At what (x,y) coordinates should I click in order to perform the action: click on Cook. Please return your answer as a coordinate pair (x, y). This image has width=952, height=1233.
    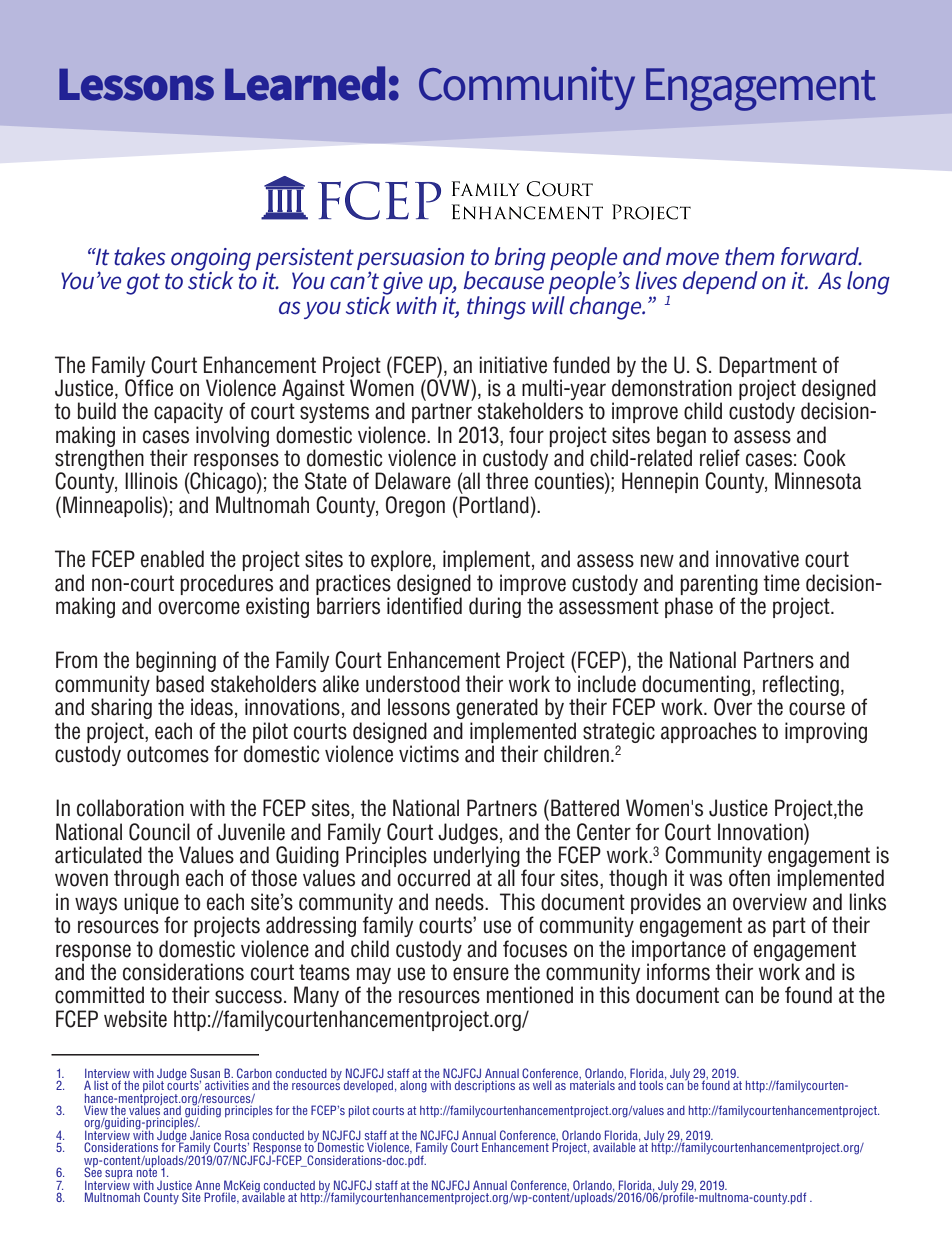
    Looking at the image, I should click on (825, 458).
